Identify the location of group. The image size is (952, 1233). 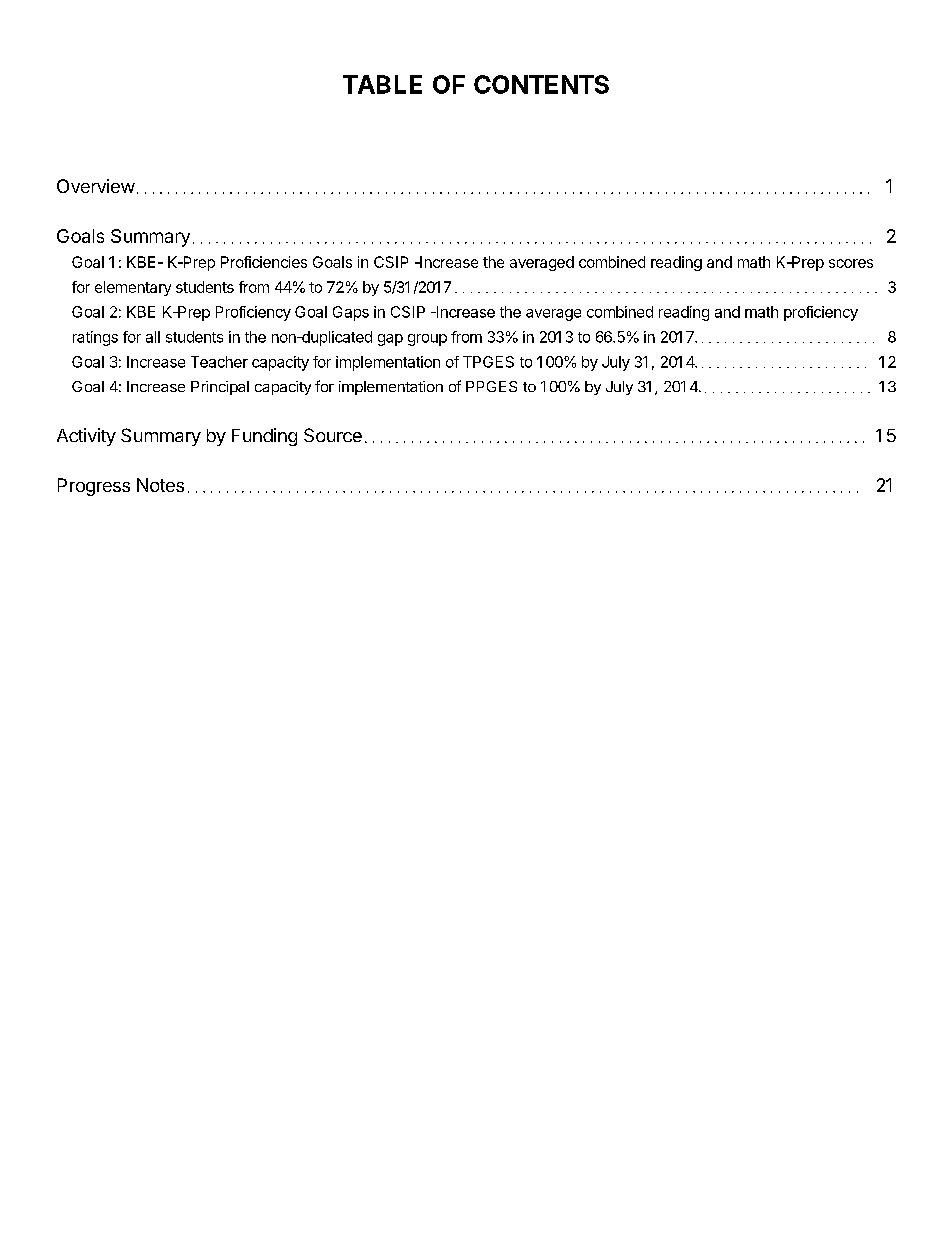
(427, 340).
